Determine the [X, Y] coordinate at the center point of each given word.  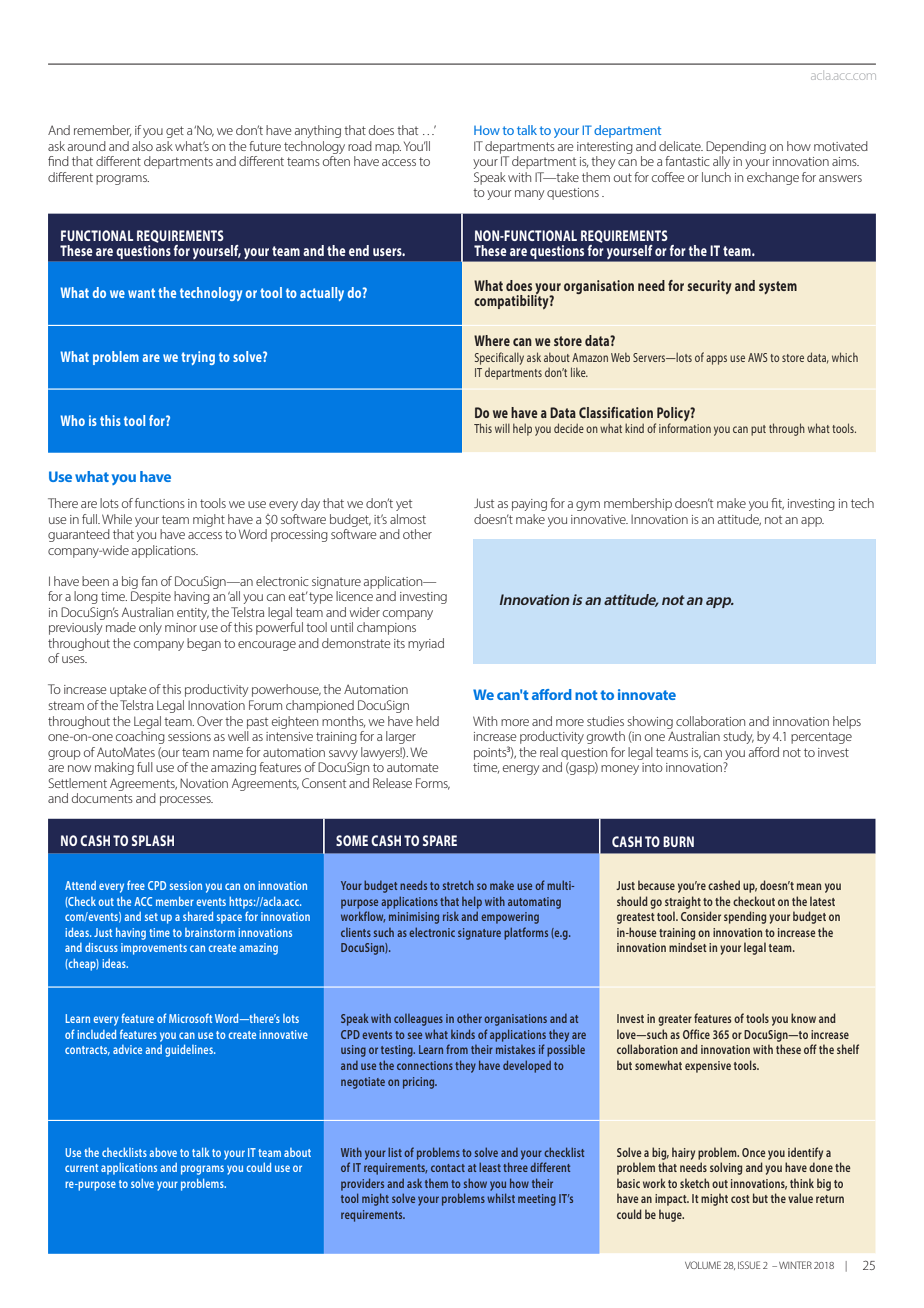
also [142, 146]
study [738, 737]
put [758, 430]
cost [740, 1199]
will [502, 428]
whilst [501, 1198]
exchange [773, 178]
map [388, 149]
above [163, 1152]
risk [451, 916]
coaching [140, 737]
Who [72, 420]
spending [745, 917]
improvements [154, 949]
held [427, 721]
